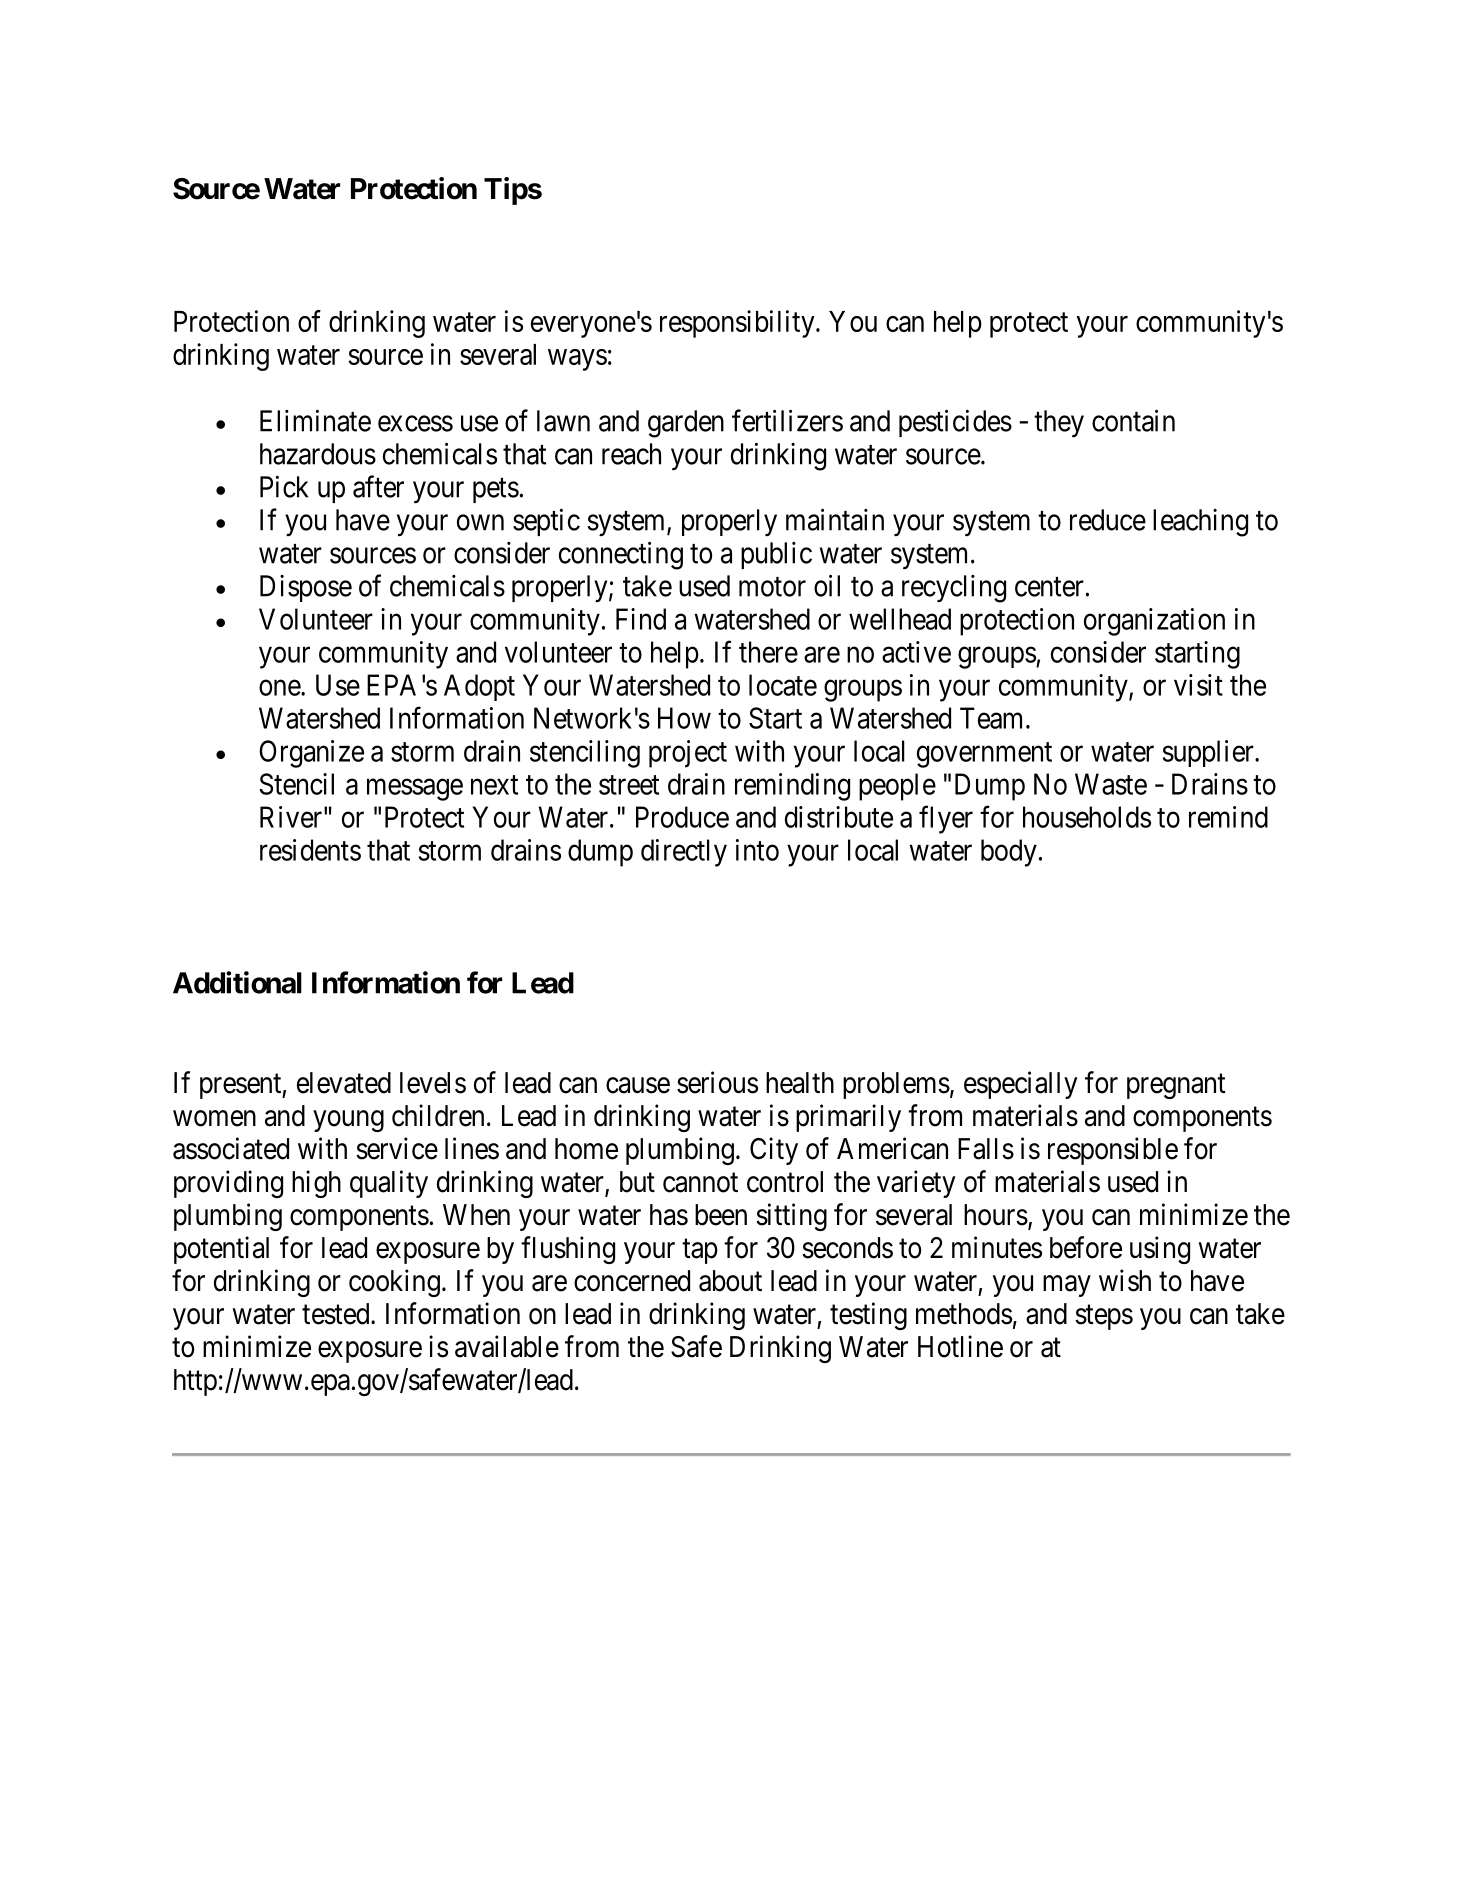 Image resolution: width=1463 pixels, height=1894 pixels. I want to click on may, so click(1067, 1286).
